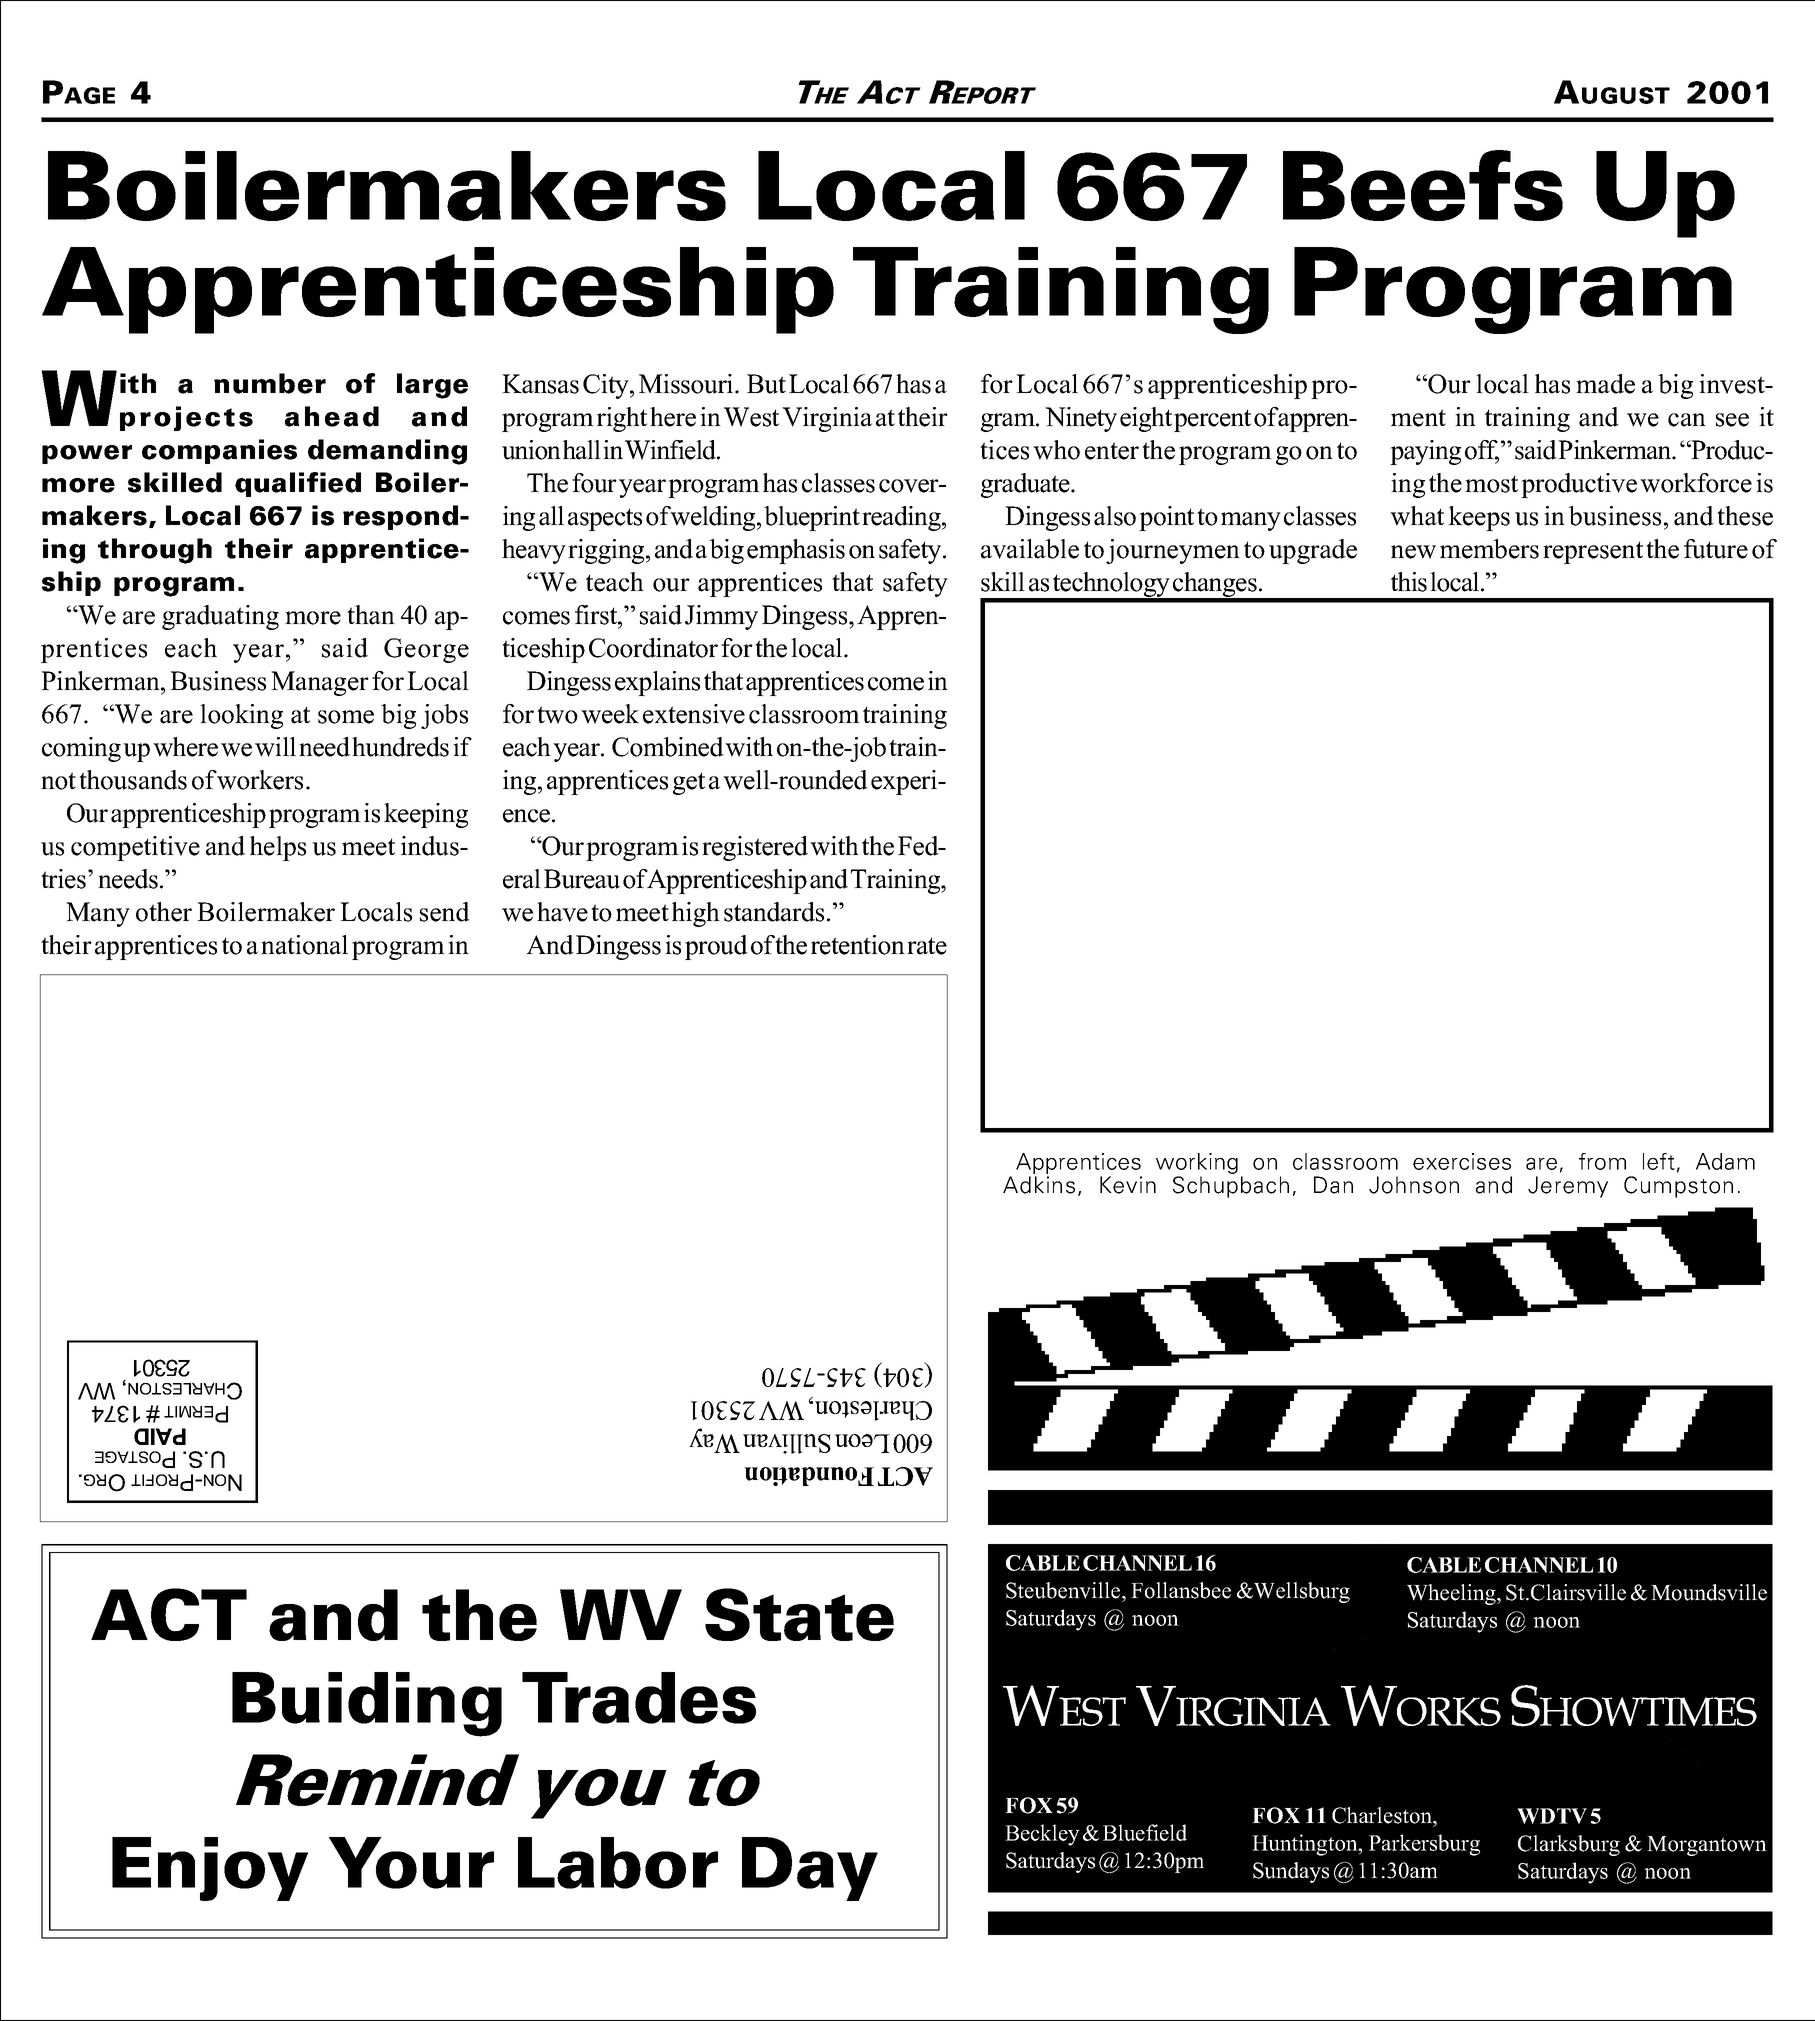 The height and width of the page is (2021, 1815). What do you see at coordinates (210, 1869) in the page?
I see `Enjoy` at bounding box center [210, 1869].
